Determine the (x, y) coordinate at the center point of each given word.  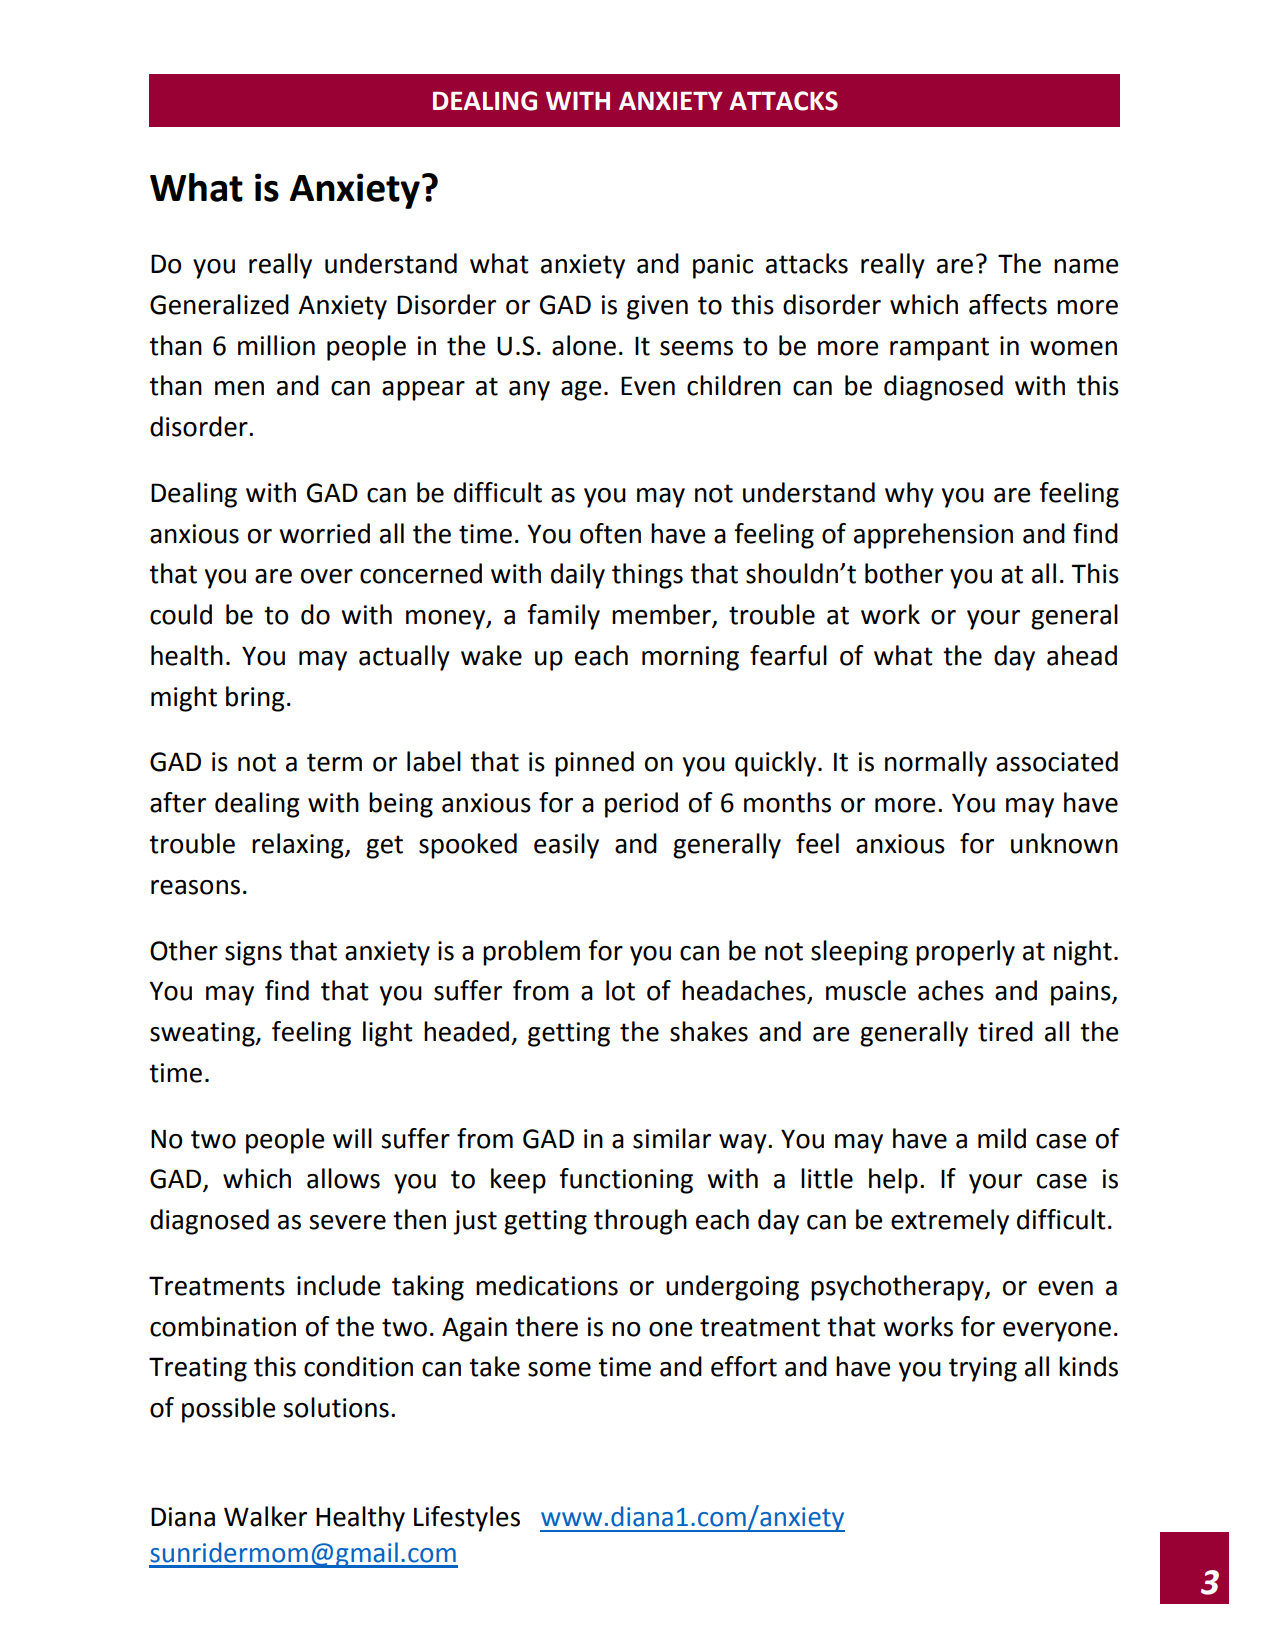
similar (672, 1138)
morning (690, 658)
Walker (265, 1516)
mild (1002, 1138)
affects (1008, 304)
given (657, 307)
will (352, 1138)
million (276, 345)
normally (936, 764)
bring (255, 699)
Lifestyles (467, 1519)
